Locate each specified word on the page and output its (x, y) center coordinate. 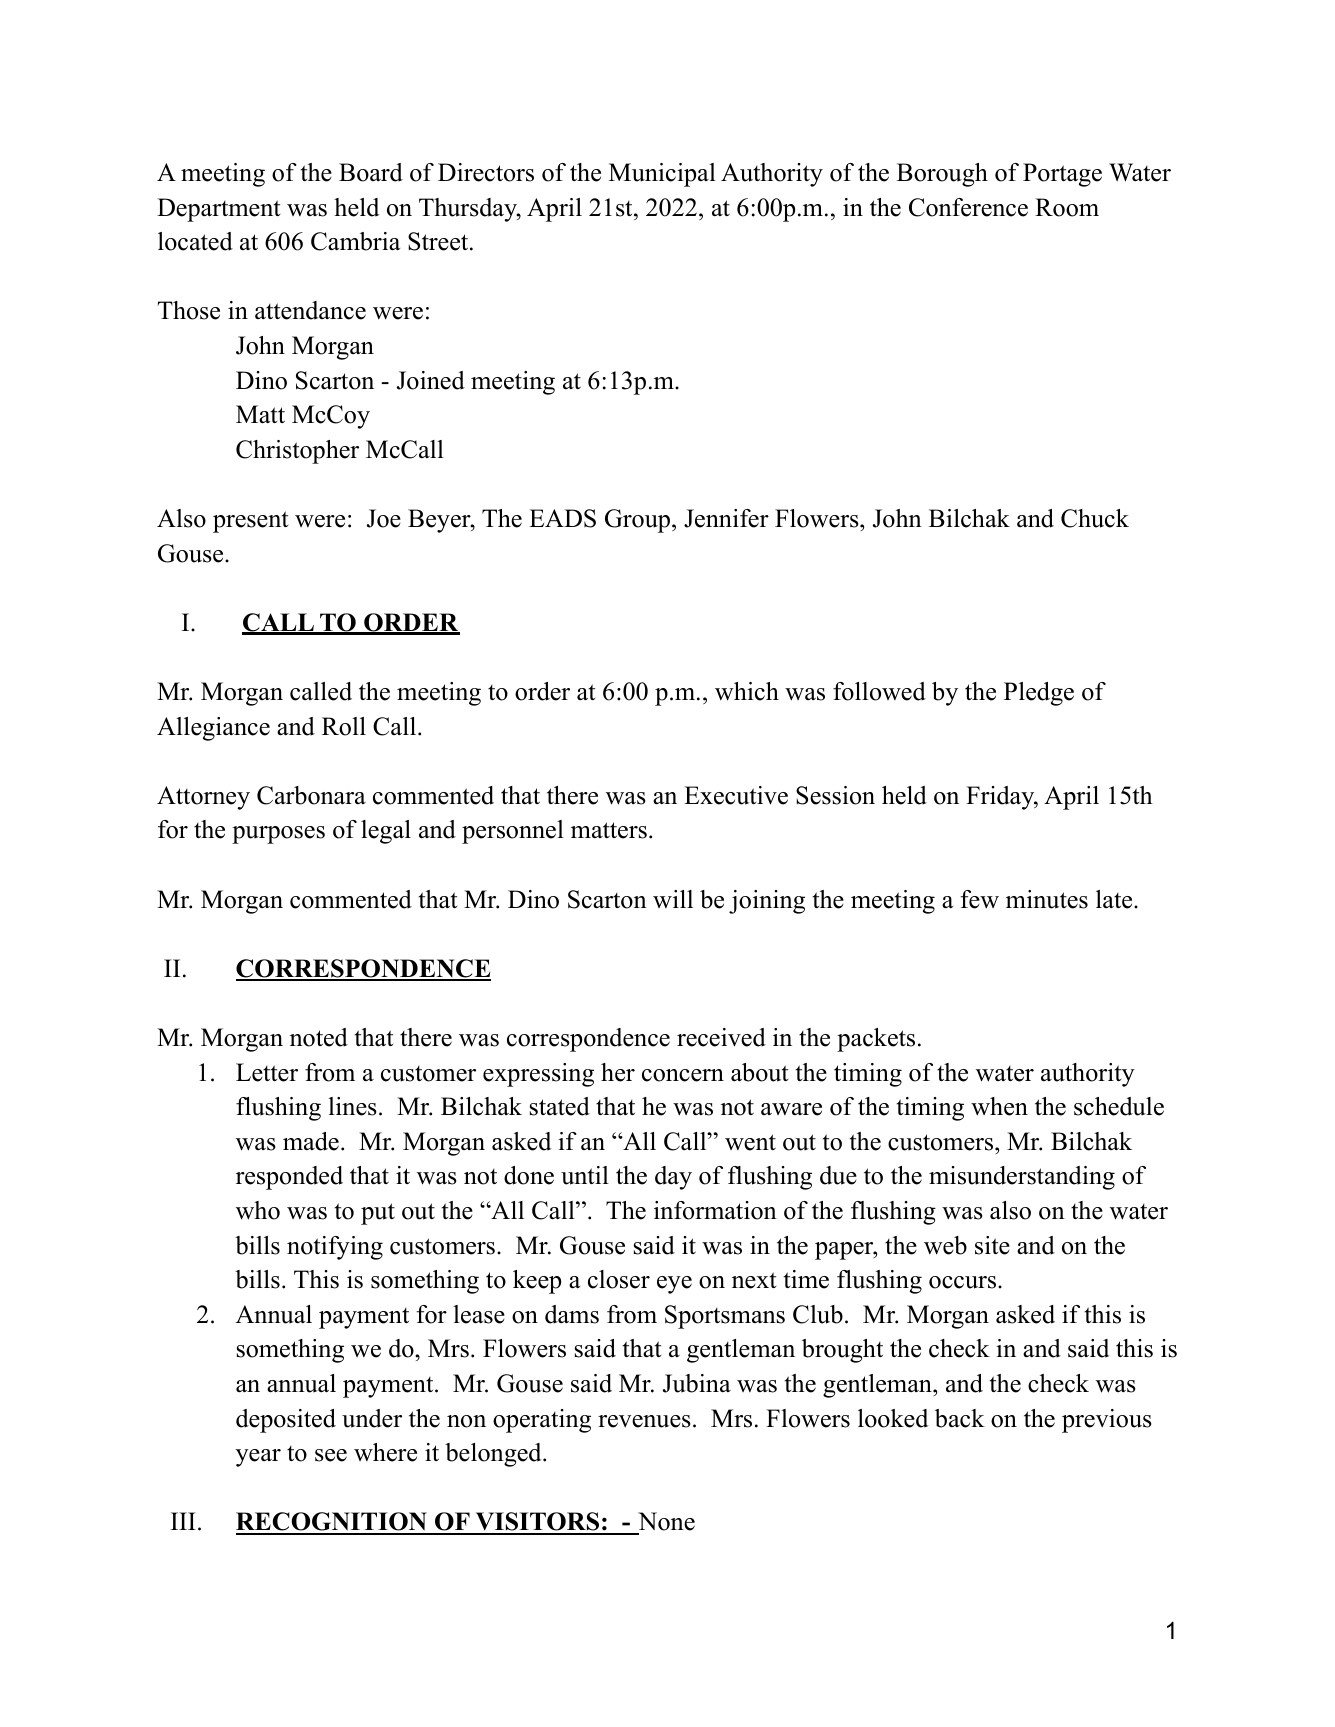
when (999, 1106)
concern (683, 1075)
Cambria (355, 241)
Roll (344, 726)
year (258, 1458)
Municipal (662, 175)
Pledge (1039, 694)
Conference (968, 207)
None (665, 1523)
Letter (267, 1072)
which (747, 691)
